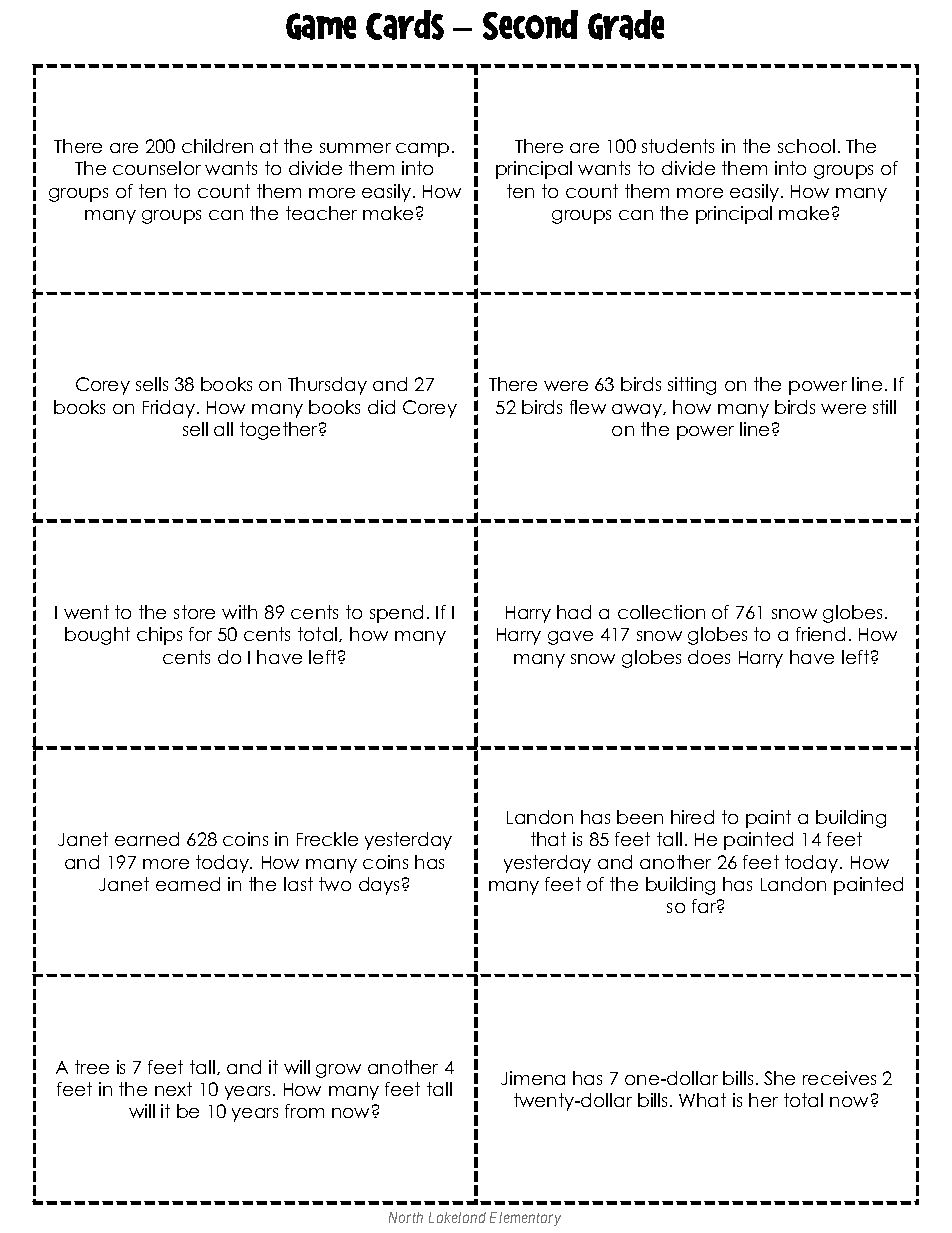 The height and width of the document is (1233, 952). I want to click on next, so click(173, 1089).
